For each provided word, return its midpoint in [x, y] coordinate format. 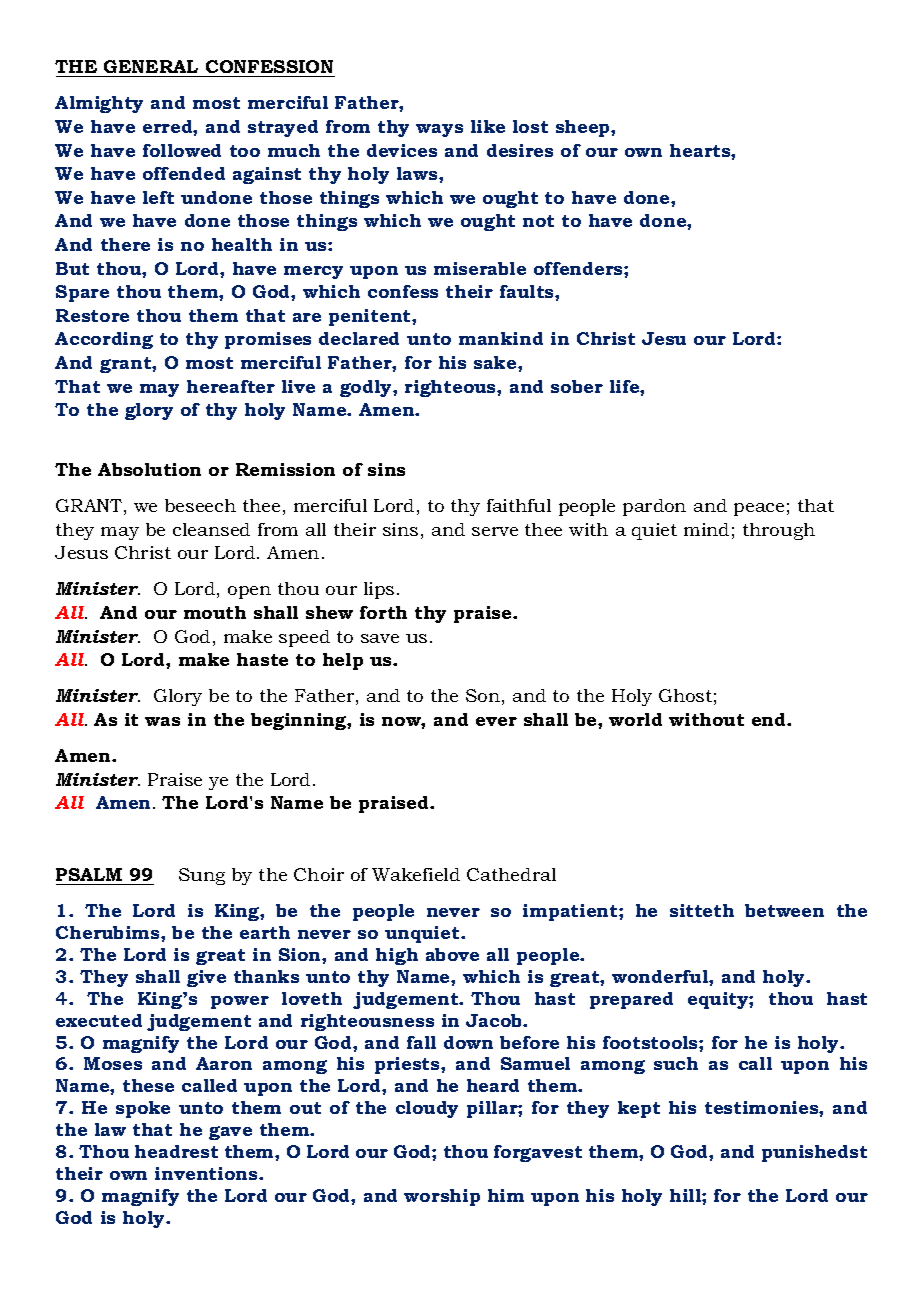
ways [439, 130]
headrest [176, 1151]
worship [442, 1197]
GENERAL [151, 66]
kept [639, 1109]
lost [530, 126]
